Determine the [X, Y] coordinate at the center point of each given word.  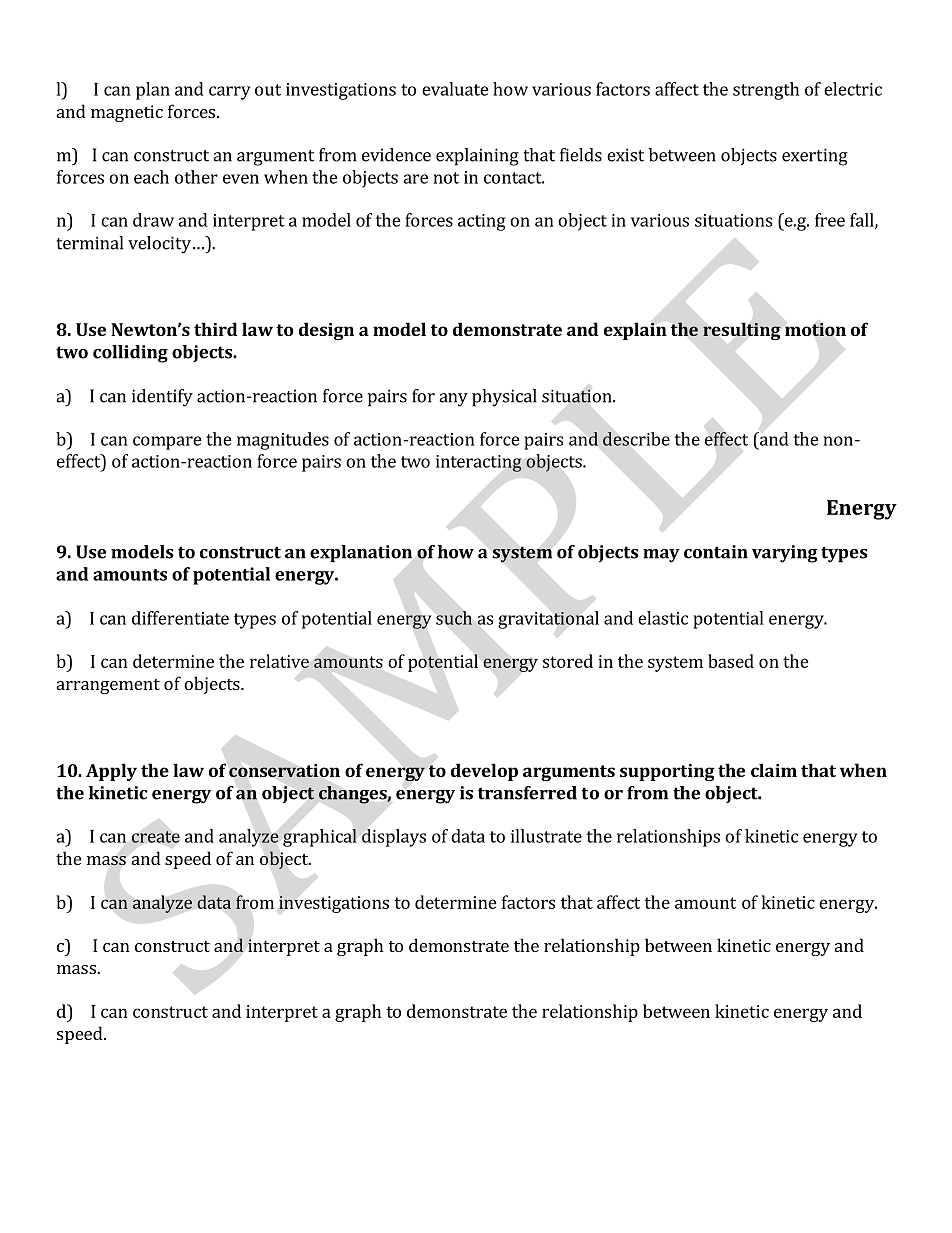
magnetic [127, 113]
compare [167, 443]
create [156, 837]
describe [636, 439]
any [453, 400]
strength [766, 91]
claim [774, 770]
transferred [527, 793]
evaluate [455, 89]
